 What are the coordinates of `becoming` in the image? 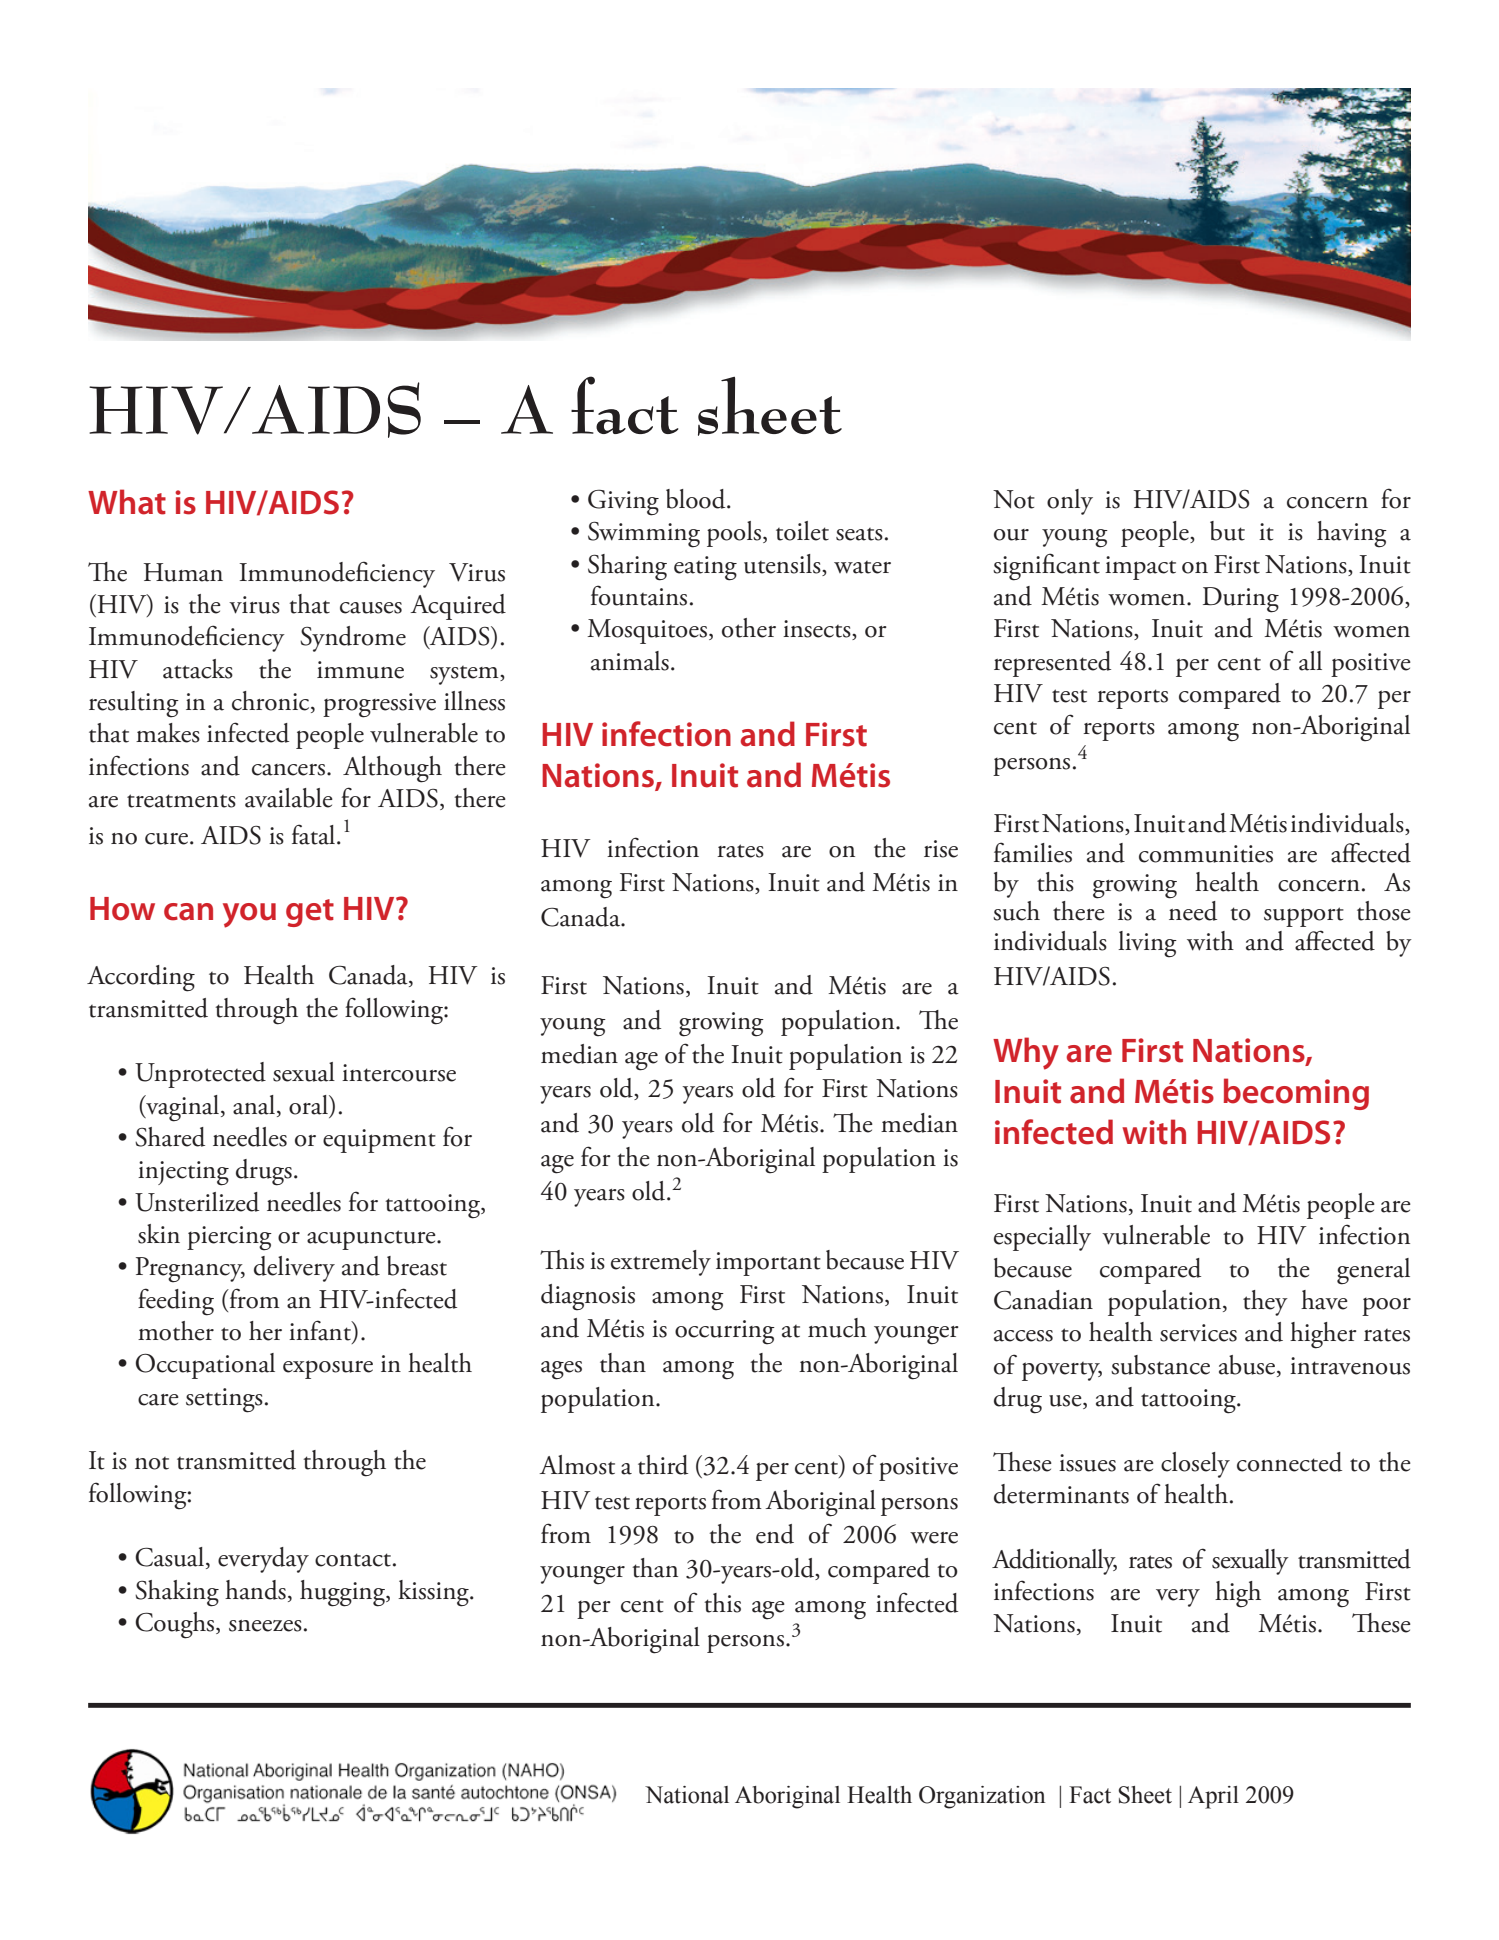 It's located at (1296, 1094).
